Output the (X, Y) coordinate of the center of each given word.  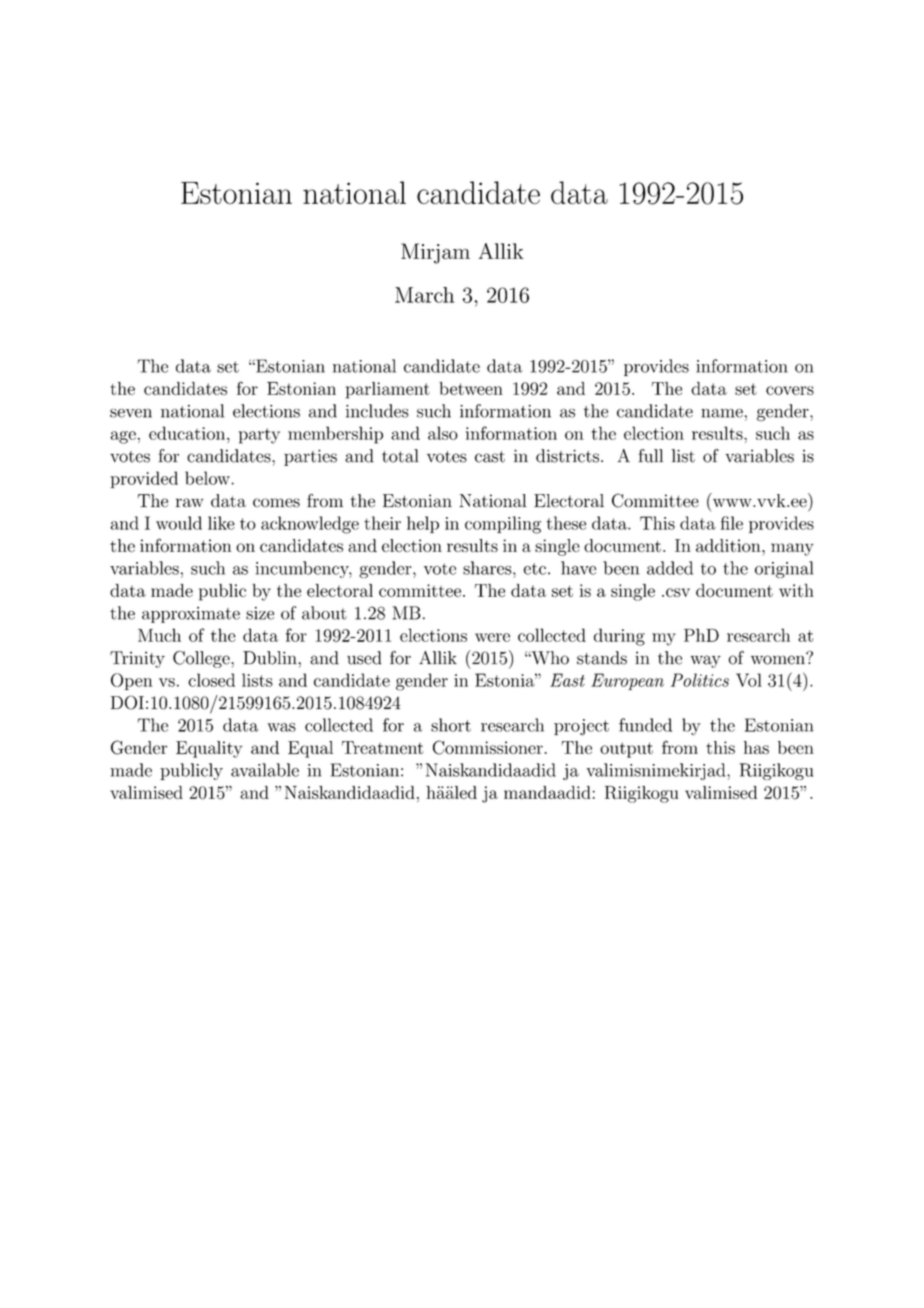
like (221, 523)
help (423, 524)
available (265, 770)
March (424, 295)
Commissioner (488, 747)
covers (790, 390)
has (756, 747)
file (732, 523)
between (471, 388)
